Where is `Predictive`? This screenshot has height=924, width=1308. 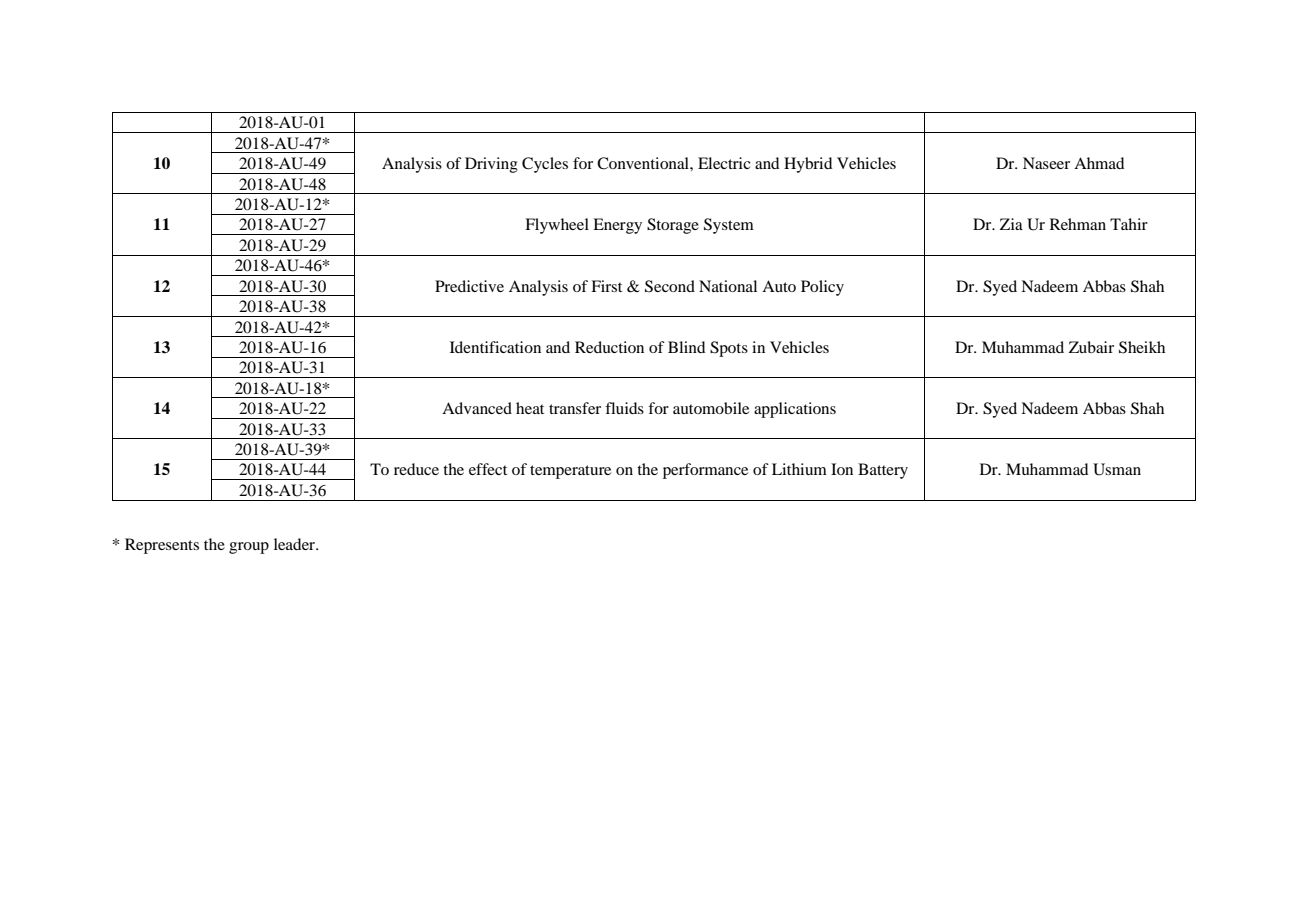
Predictive is located at coordinates (469, 286).
